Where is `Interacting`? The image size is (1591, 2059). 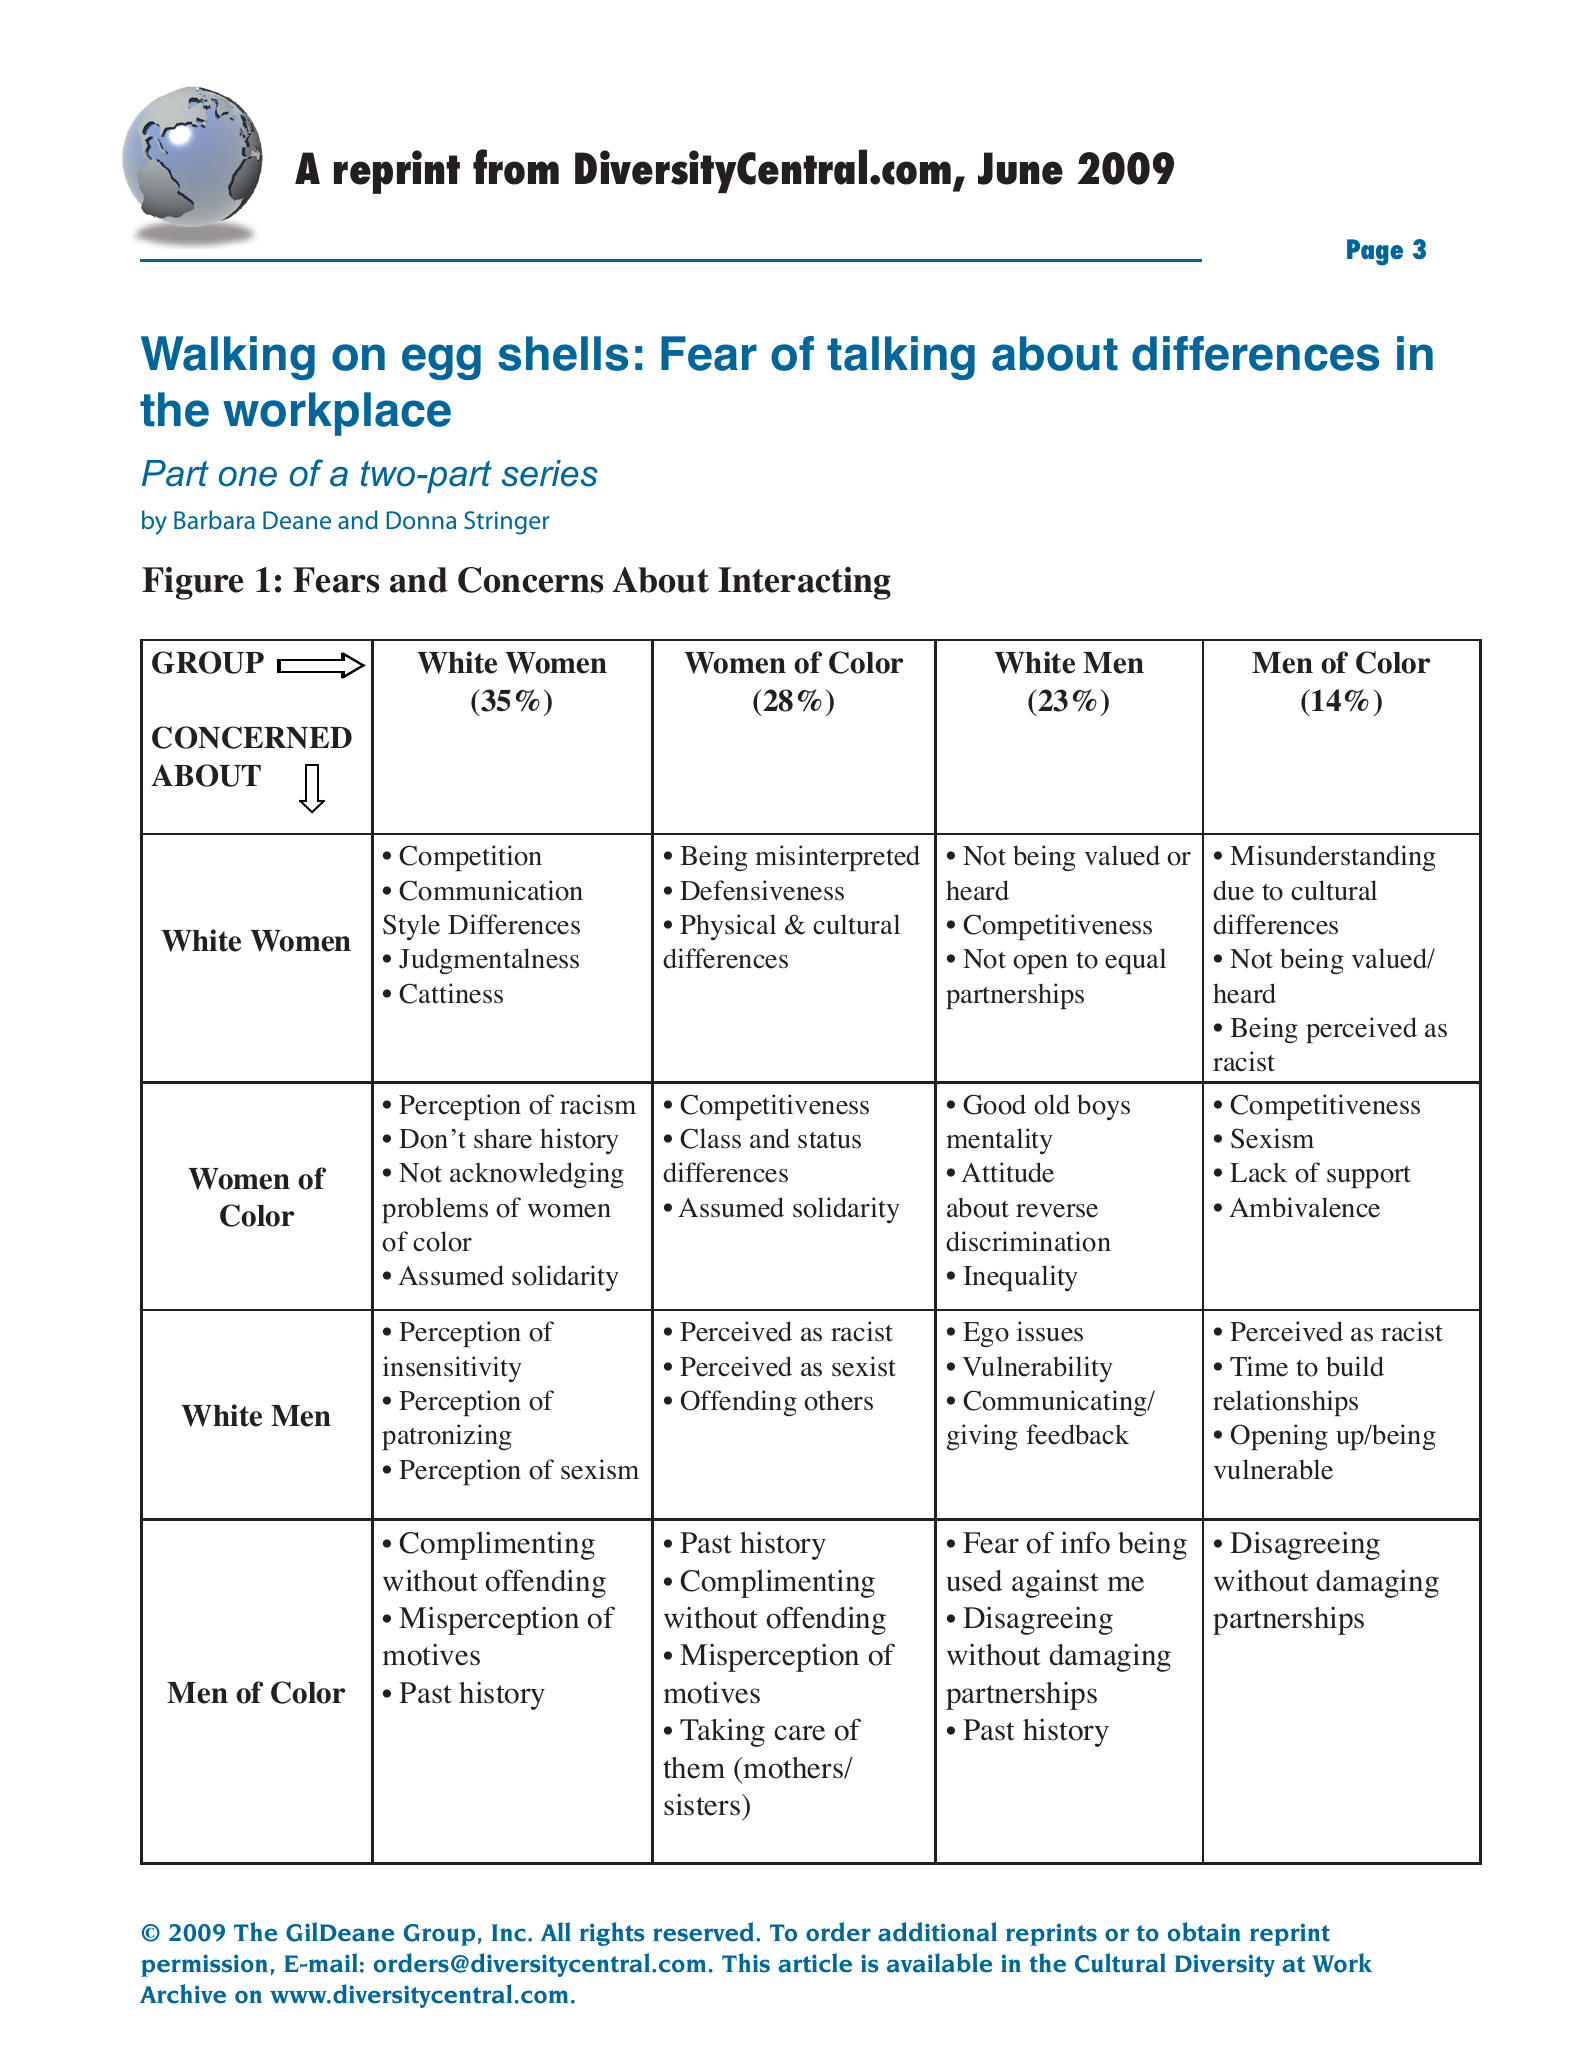
Interacting is located at coordinates (804, 583).
